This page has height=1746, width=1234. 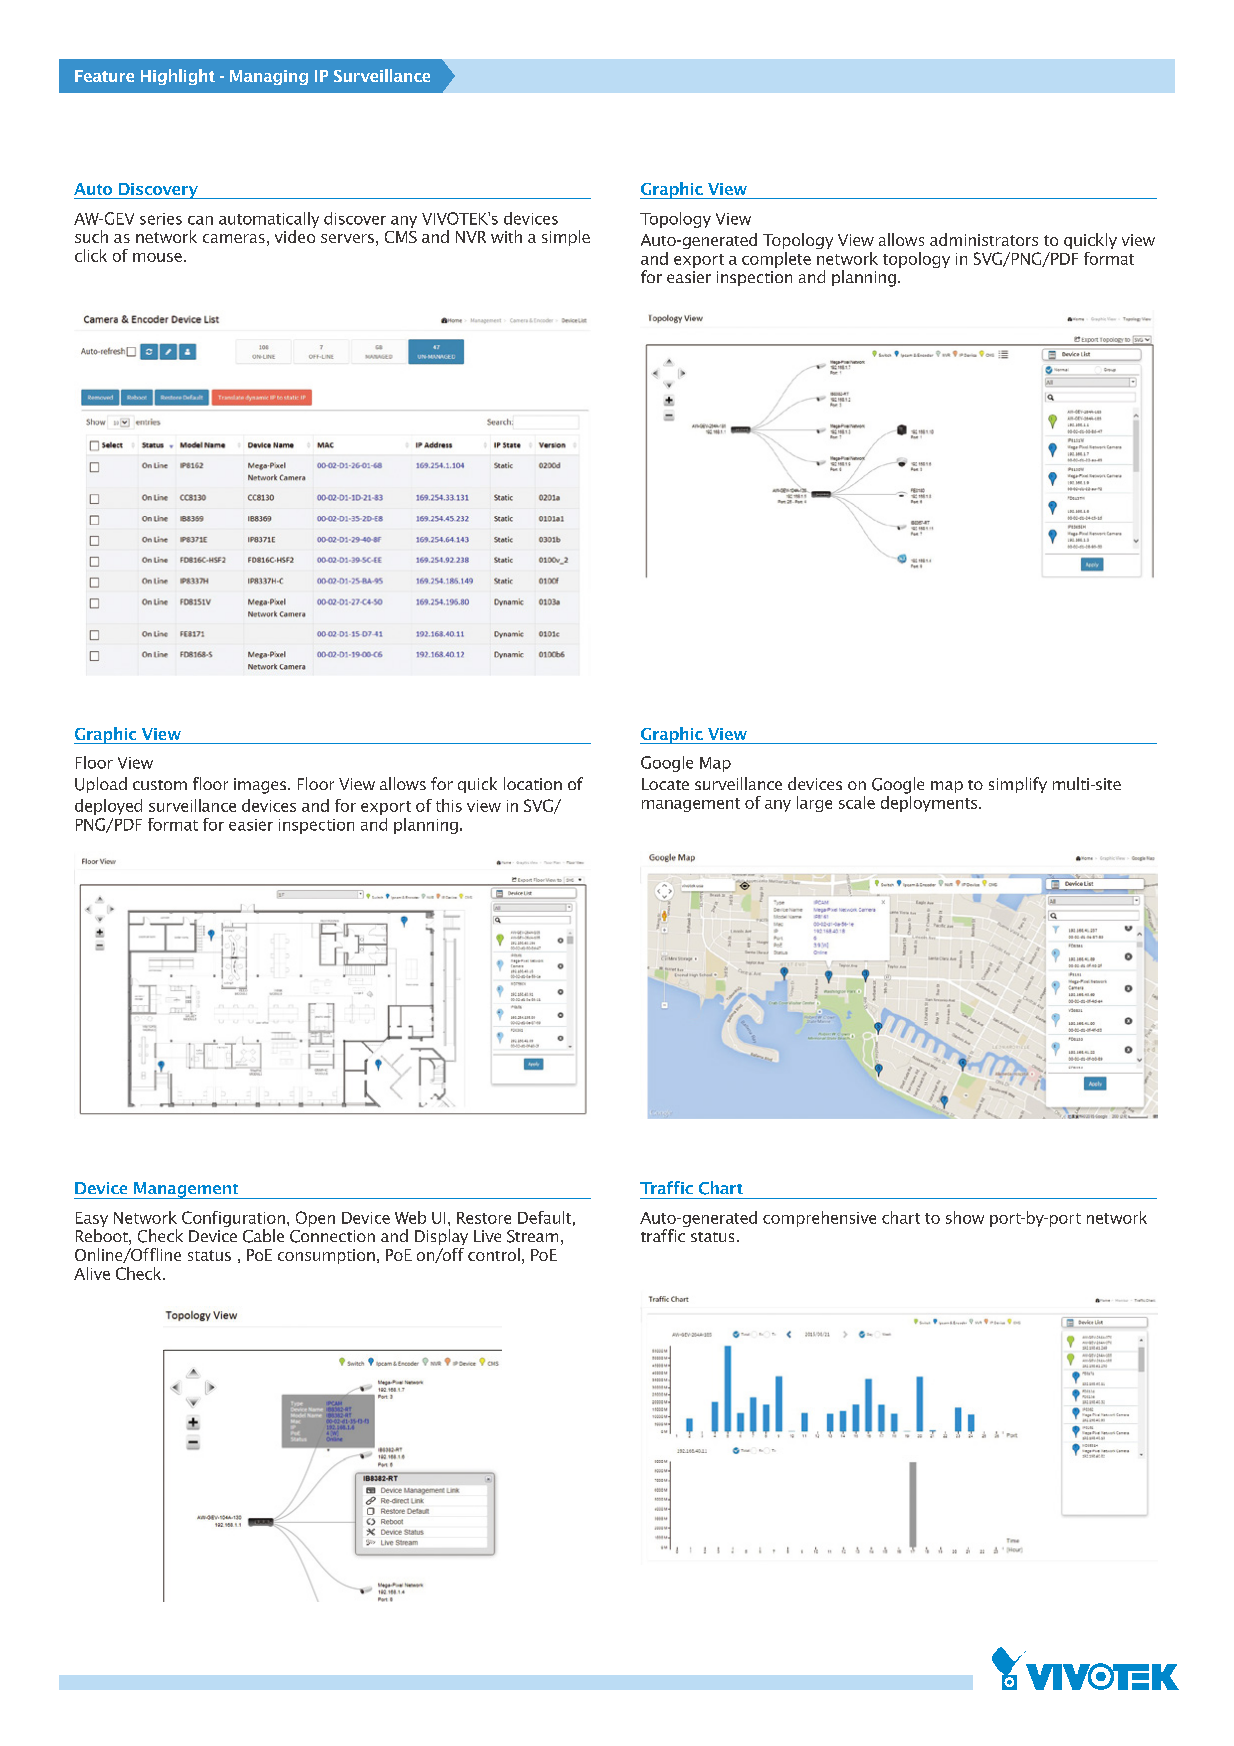 I want to click on location, so click(x=533, y=783).
